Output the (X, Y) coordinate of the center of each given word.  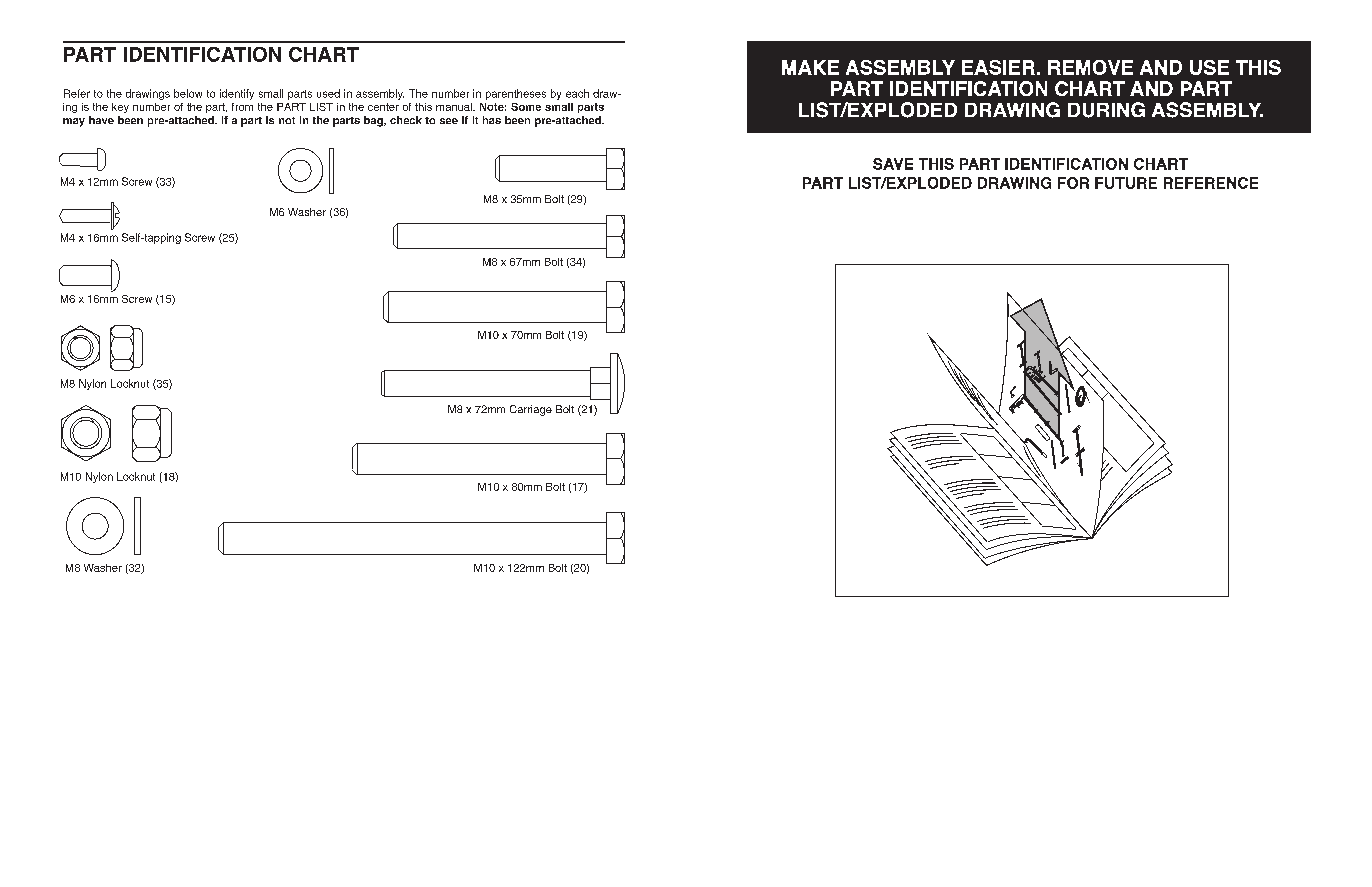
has (492, 120)
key (120, 108)
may (74, 122)
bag (374, 121)
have (101, 120)
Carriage (531, 410)
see (449, 121)
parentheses (516, 94)
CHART (324, 54)
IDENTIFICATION (202, 54)
